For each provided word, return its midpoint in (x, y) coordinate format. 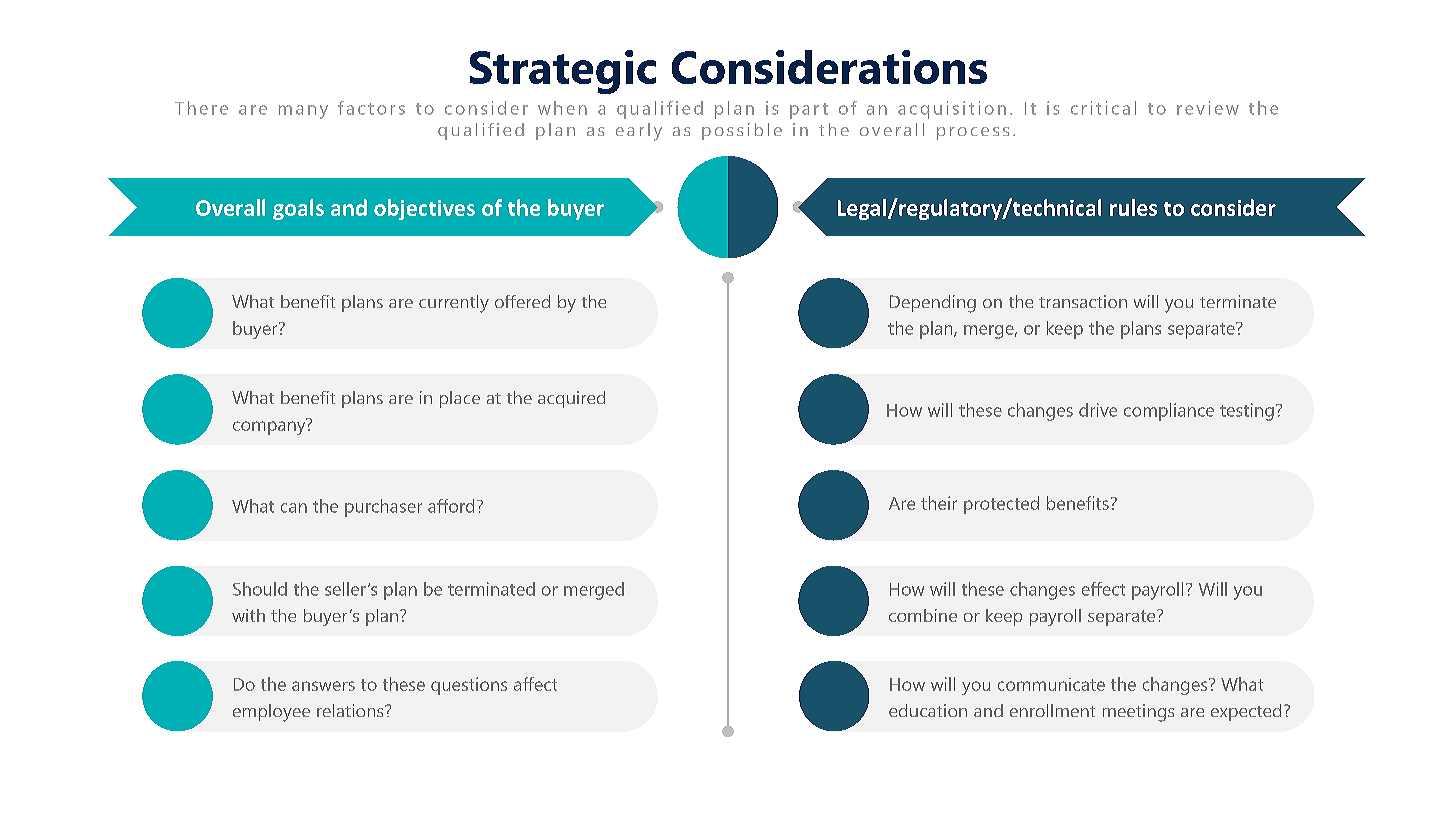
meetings (1138, 713)
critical (1103, 108)
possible (742, 131)
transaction (1083, 301)
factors (371, 108)
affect (535, 684)
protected (1001, 505)
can (294, 508)
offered (522, 301)
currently (454, 304)
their (939, 503)
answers (323, 686)
